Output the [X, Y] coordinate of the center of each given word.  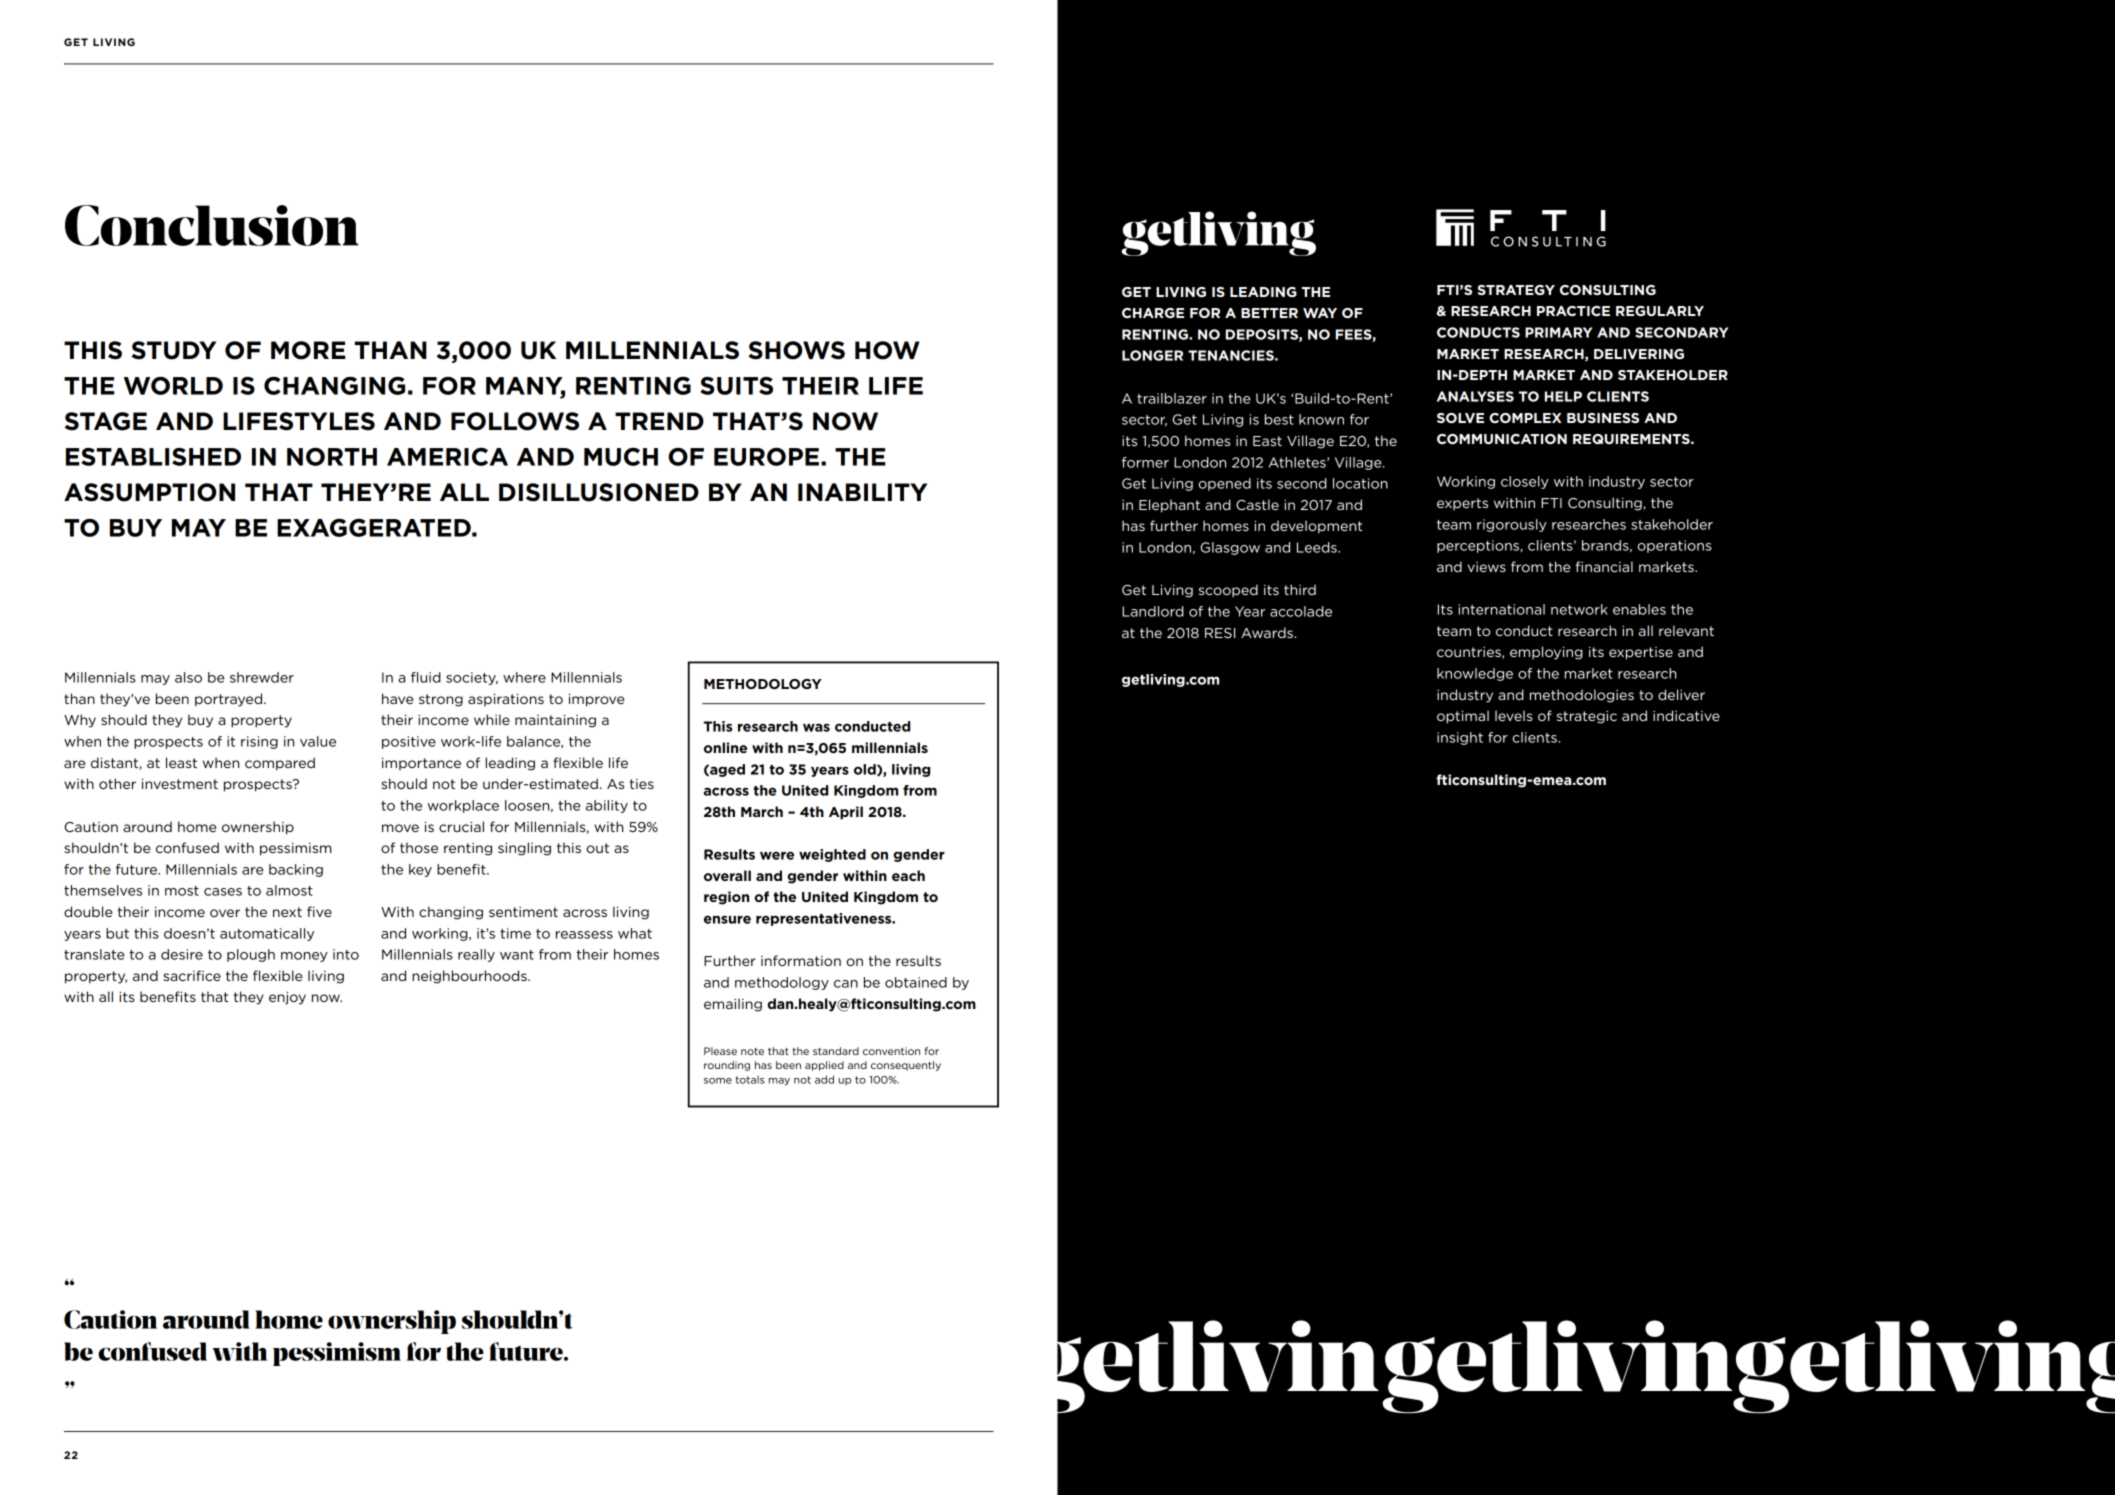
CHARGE [1153, 313]
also [188, 677]
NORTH [332, 457]
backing [296, 870]
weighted [832, 855]
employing [1546, 653]
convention [891, 1051]
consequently [906, 1066]
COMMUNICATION [1502, 439]
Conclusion [212, 225]
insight [1460, 738]
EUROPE [766, 457]
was [816, 727]
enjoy [287, 998]
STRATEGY [1516, 290]
